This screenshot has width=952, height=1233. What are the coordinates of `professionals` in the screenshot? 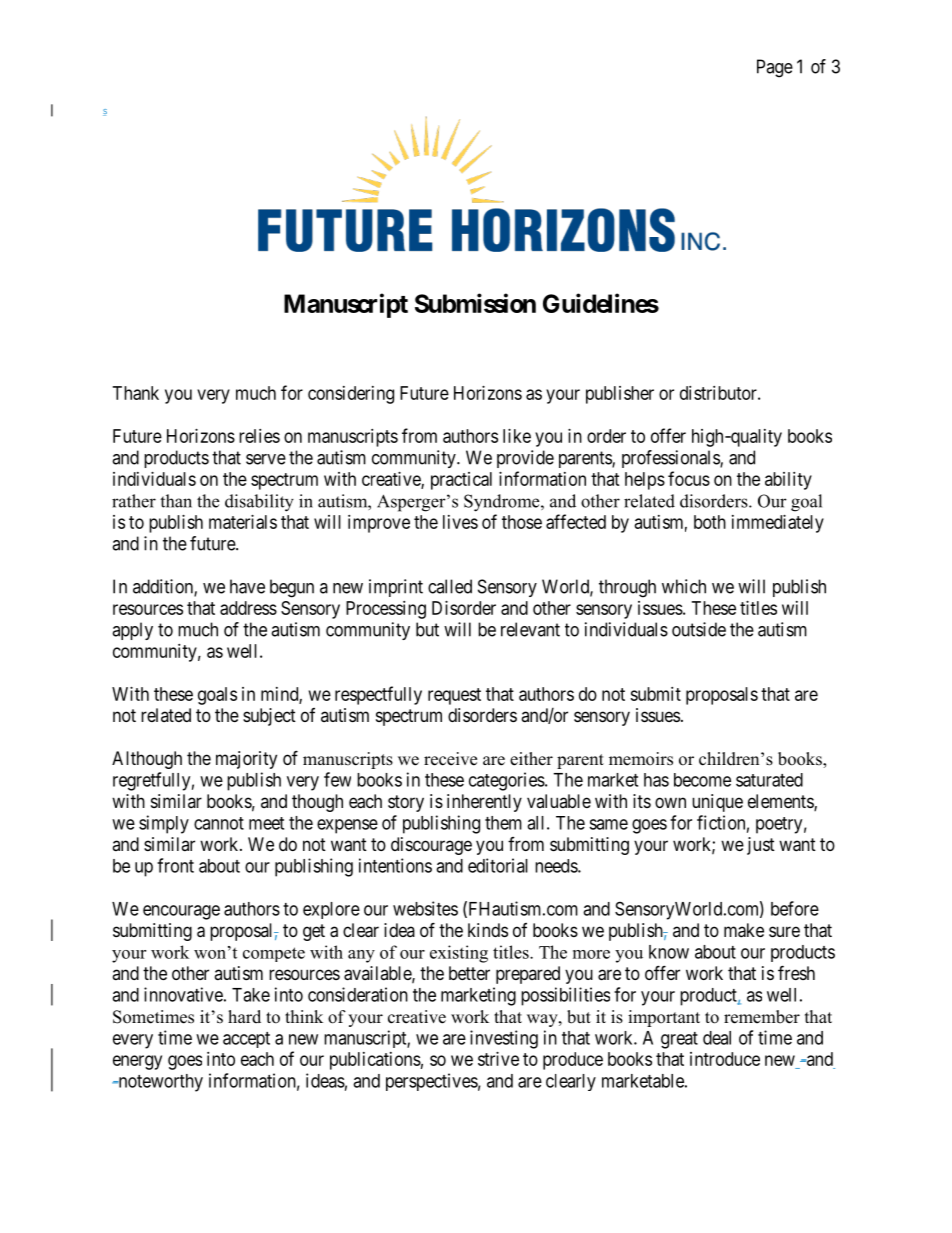 It's located at (671, 459).
